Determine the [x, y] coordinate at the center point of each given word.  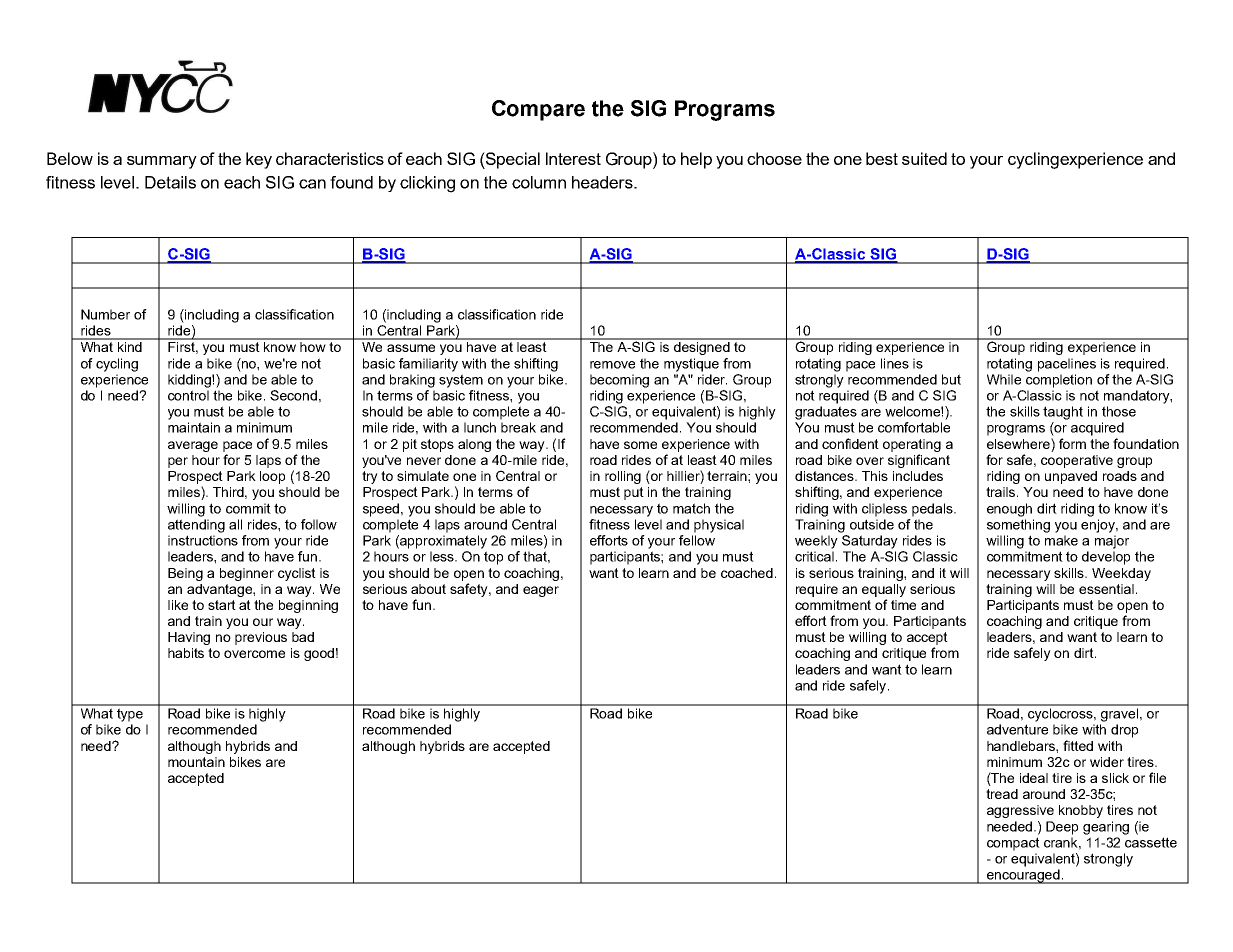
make [1061, 540]
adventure [1017, 729]
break [518, 427]
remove [612, 365]
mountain [196, 762]
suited [924, 158]
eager [541, 591]
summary [162, 162]
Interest [573, 158]
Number [105, 314]
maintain [194, 427]
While [1004, 379]
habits [186, 653]
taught [1063, 413]
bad [303, 637]
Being [185, 574]
